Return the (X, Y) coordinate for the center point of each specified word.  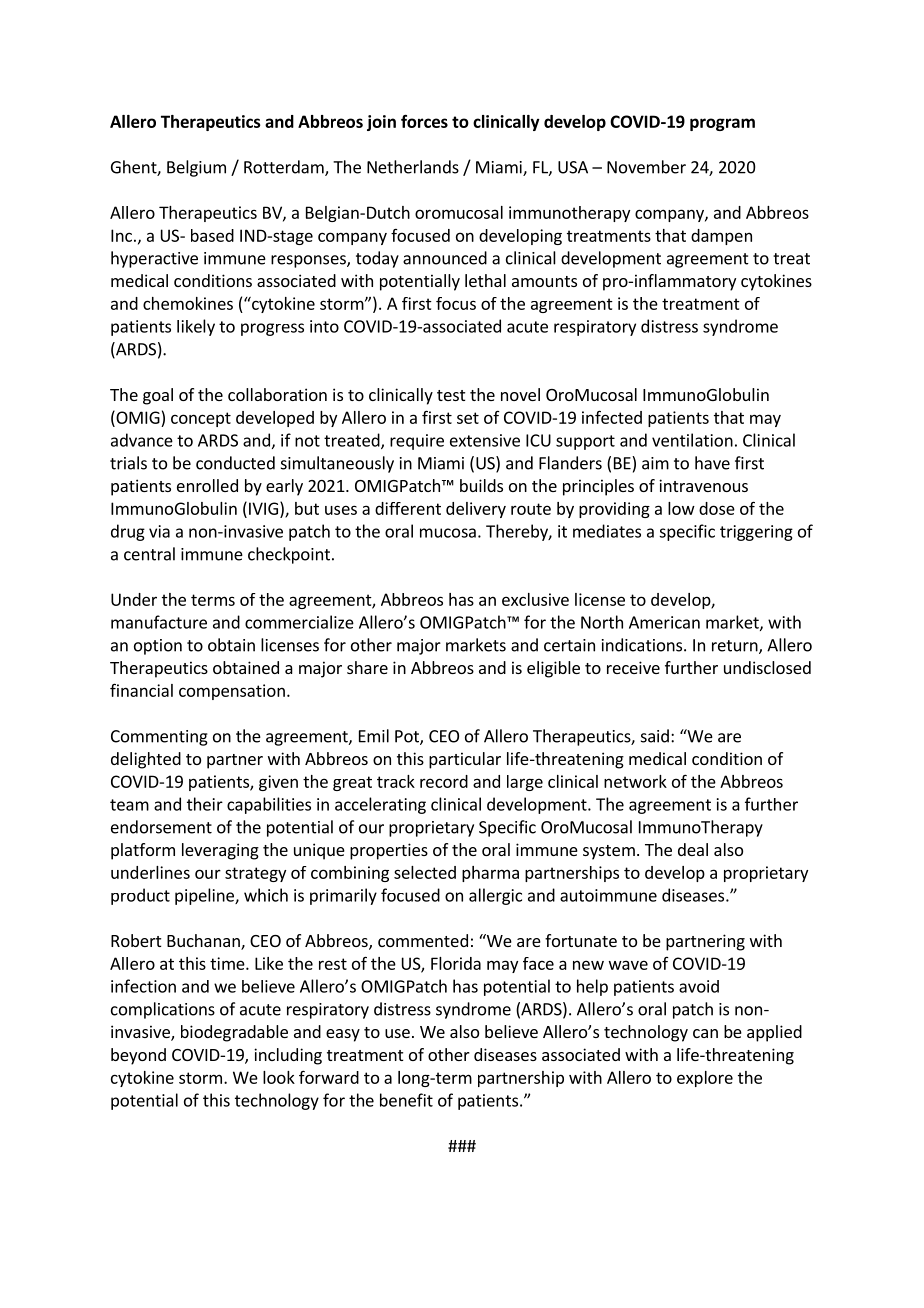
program (722, 124)
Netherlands (413, 167)
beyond (138, 1056)
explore (705, 1079)
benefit (406, 1100)
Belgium (196, 168)
